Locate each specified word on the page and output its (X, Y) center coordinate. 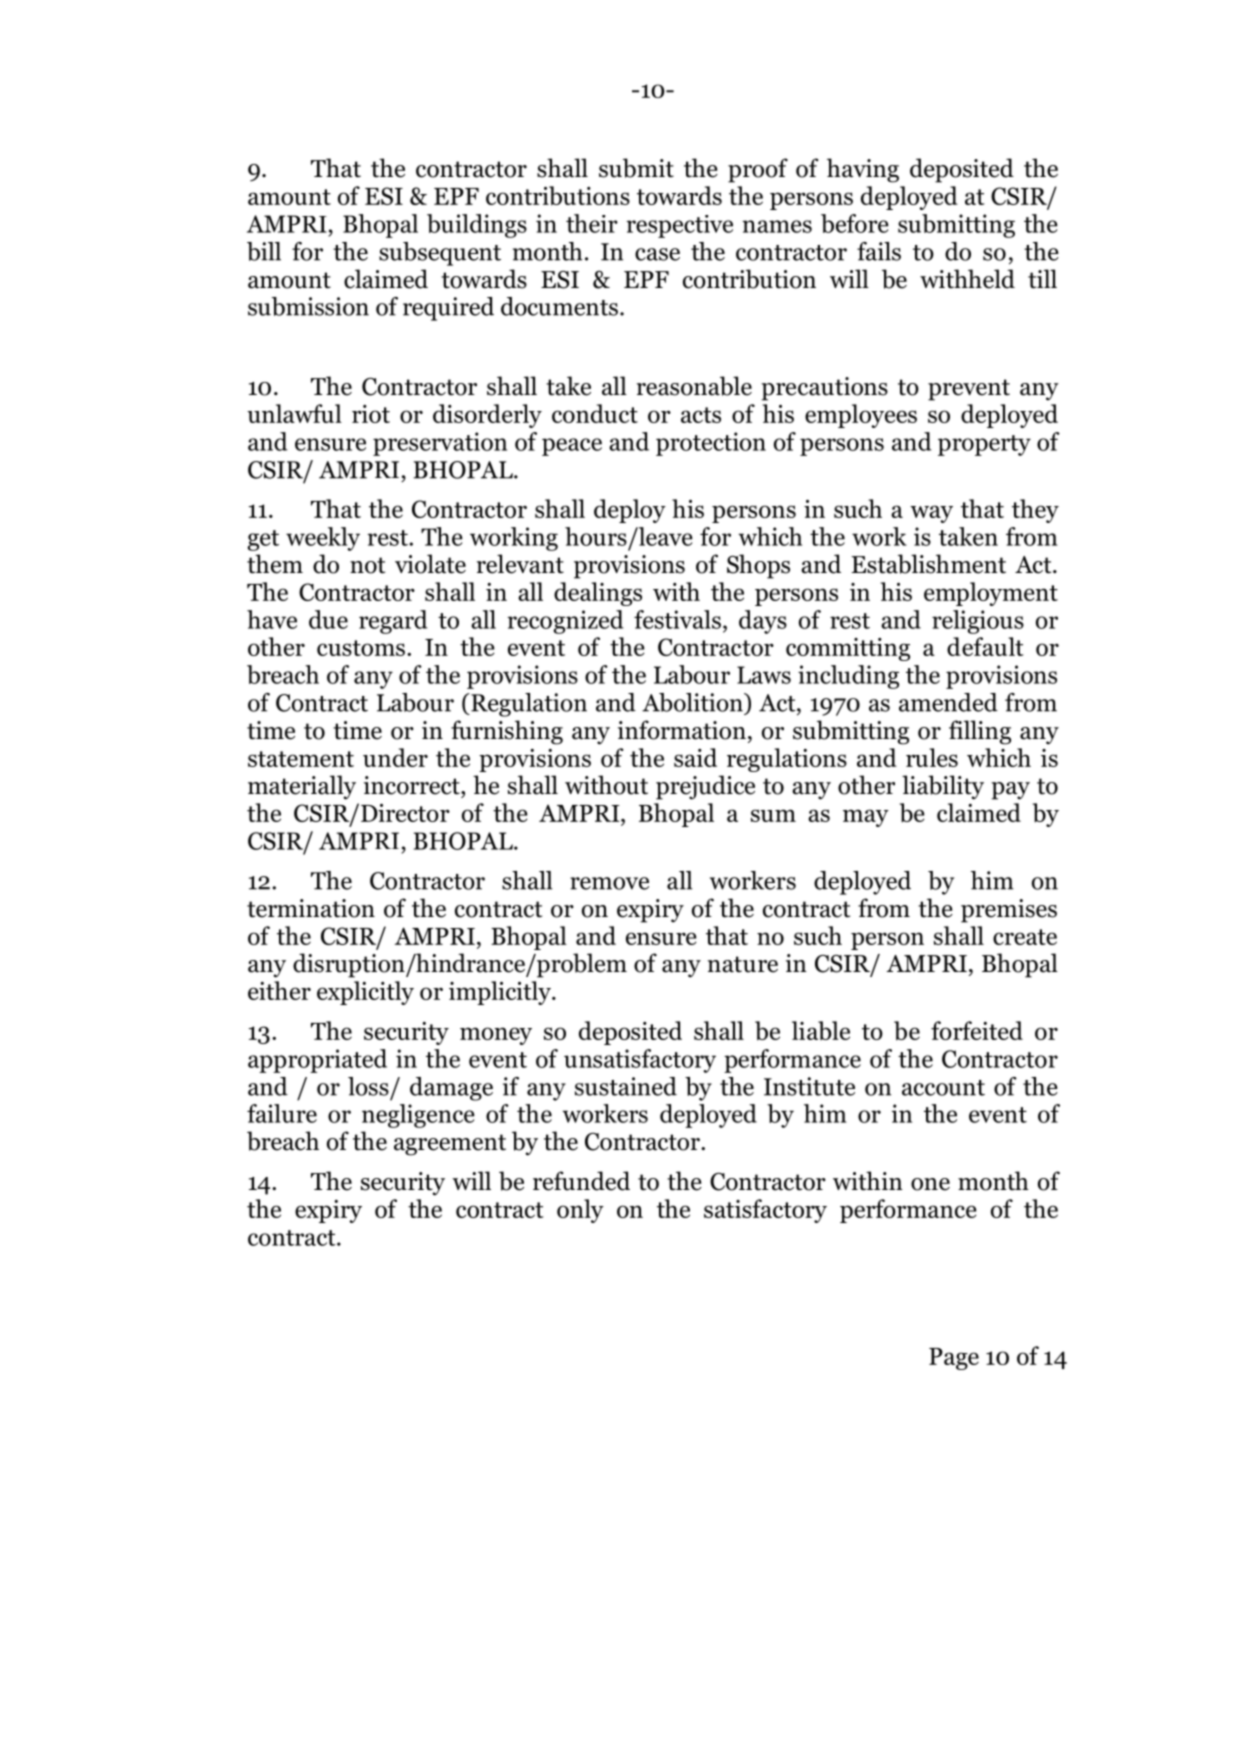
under (395, 757)
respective (679, 226)
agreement (450, 1145)
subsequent (440, 254)
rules (932, 757)
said (695, 757)
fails (879, 251)
